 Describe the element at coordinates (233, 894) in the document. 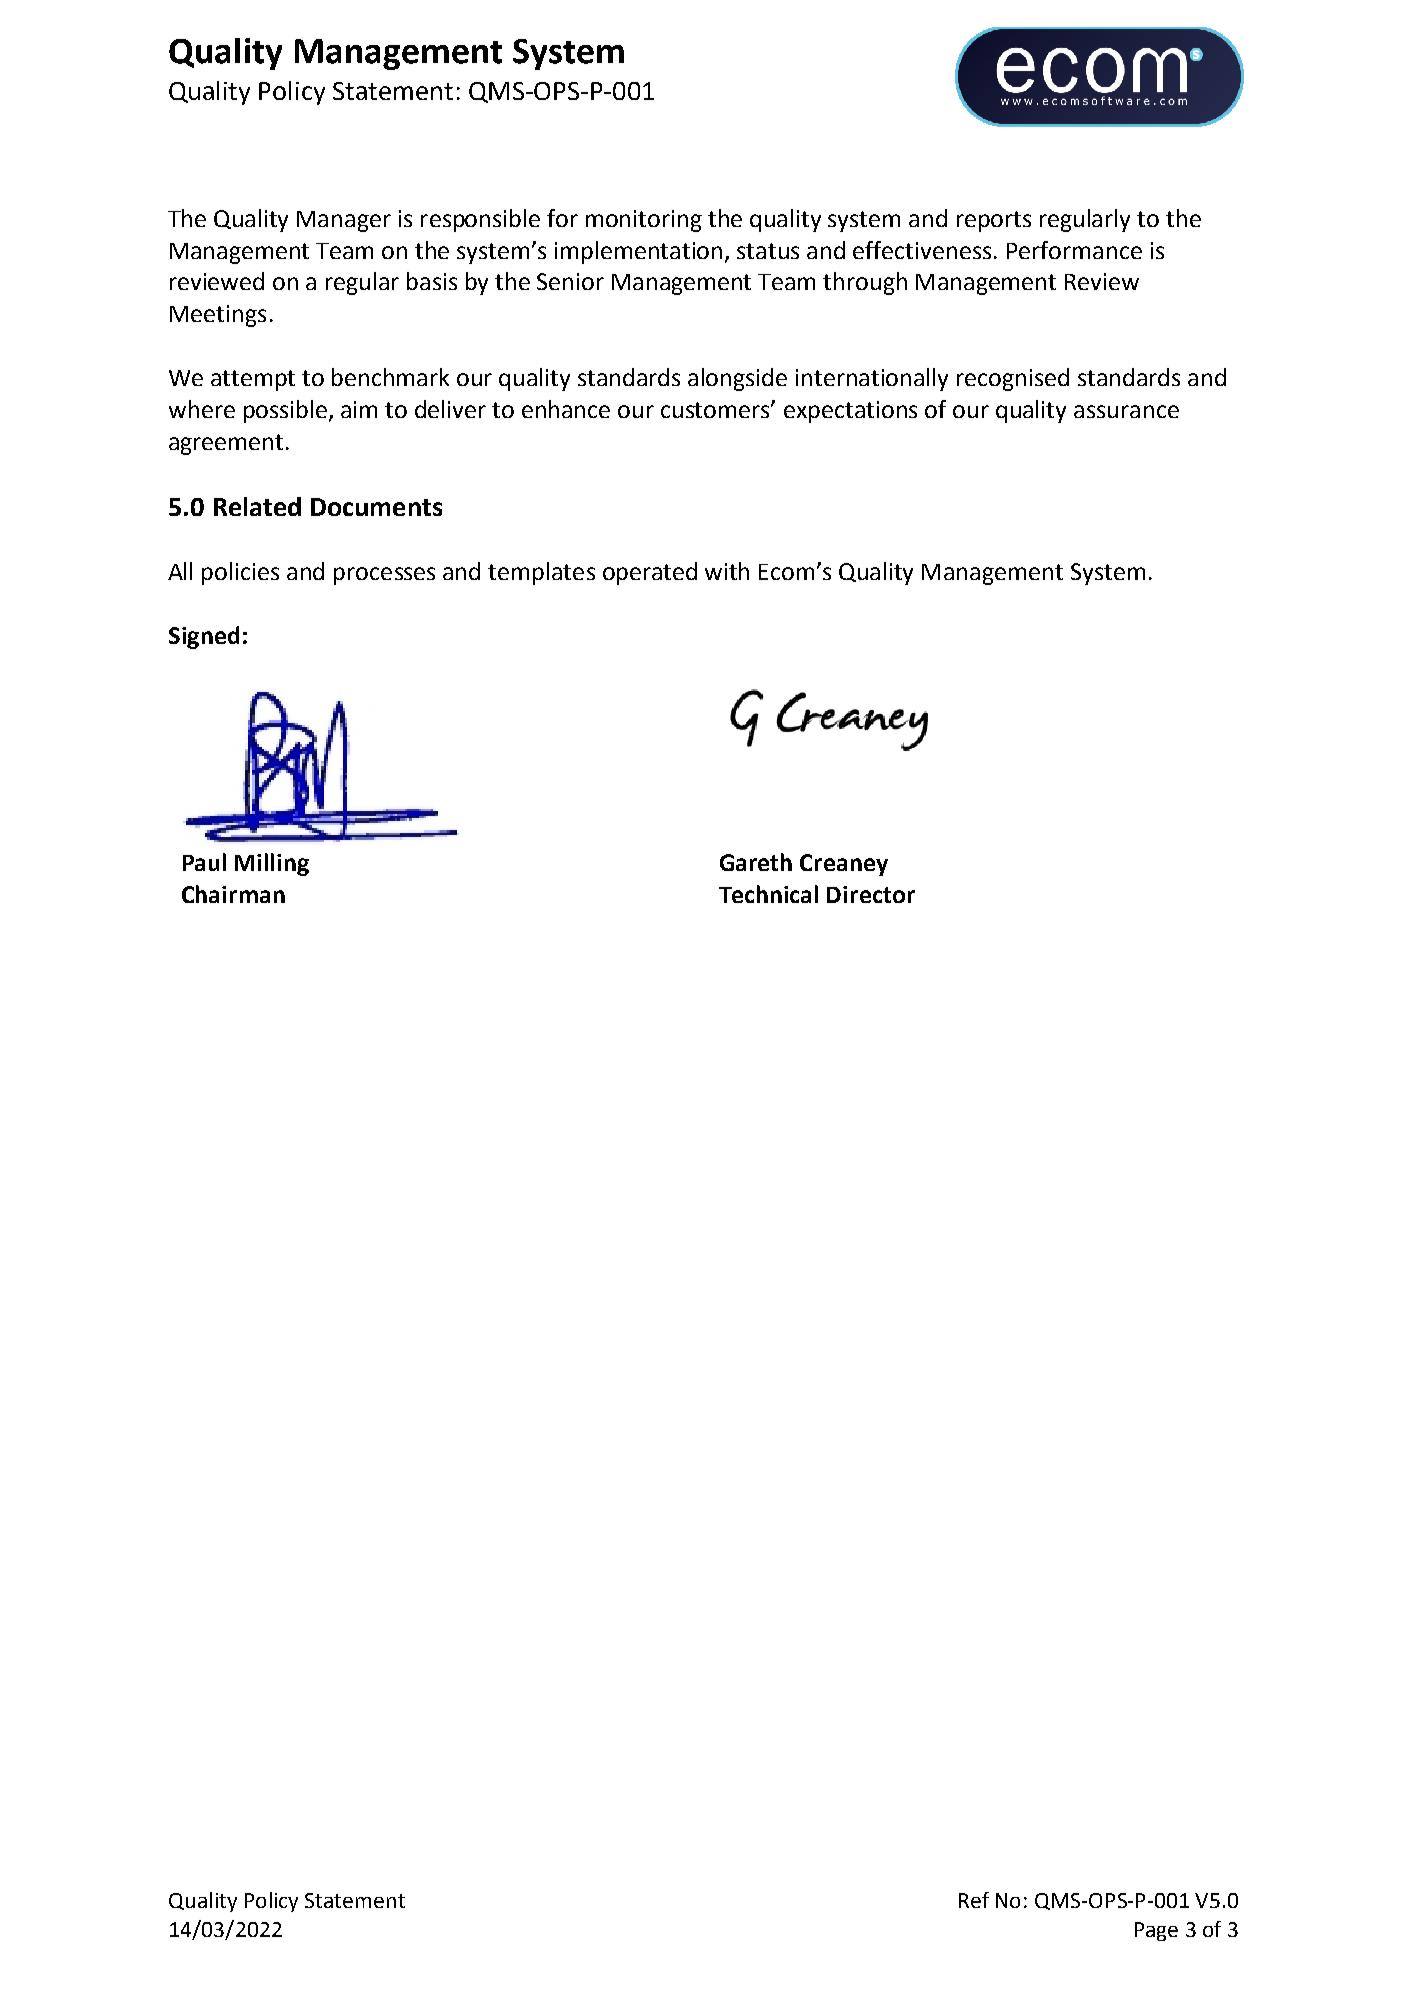

I see `Chairman` at that location.
